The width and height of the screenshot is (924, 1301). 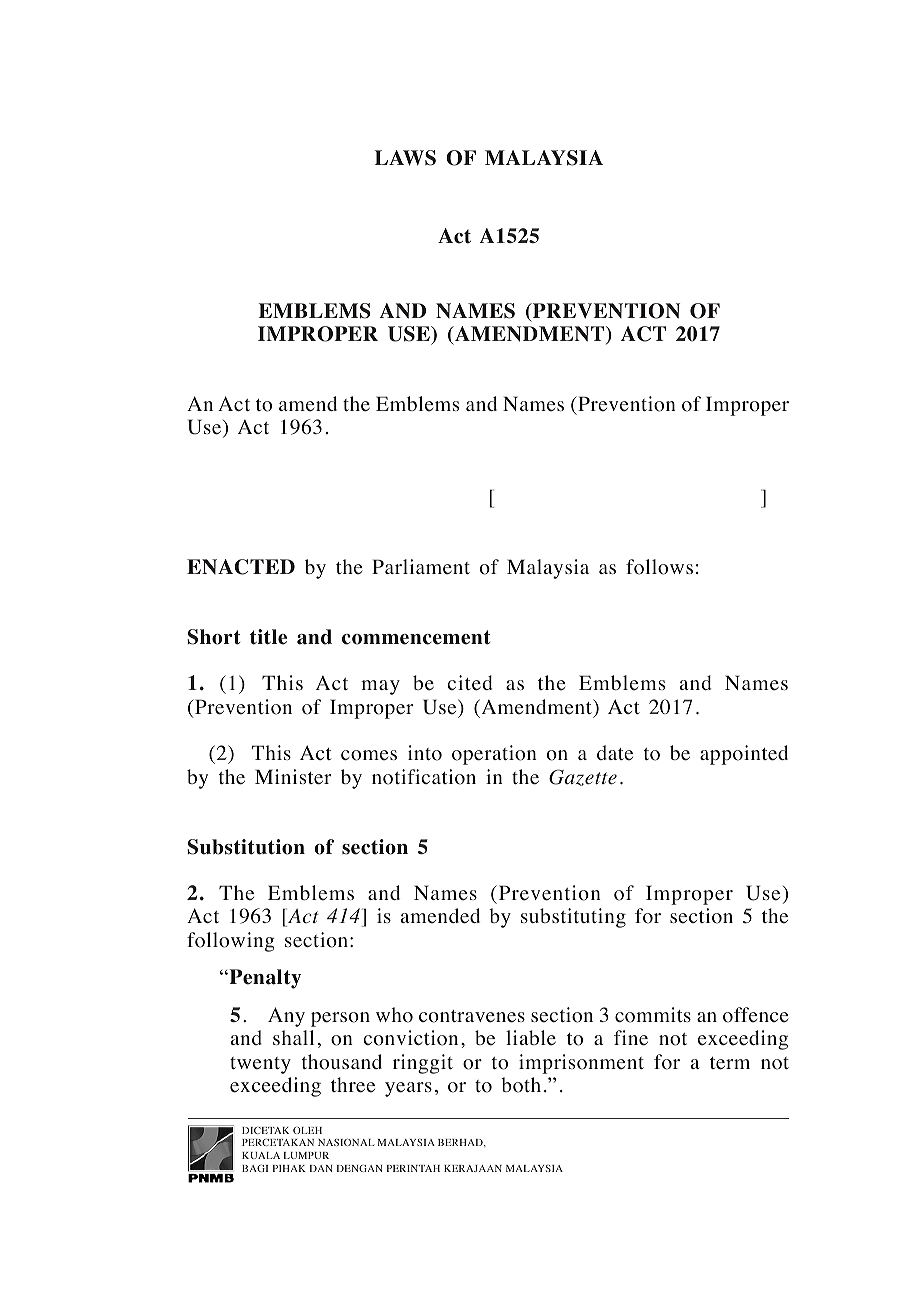 What do you see at coordinates (421, 567) in the screenshot?
I see `Parliament` at bounding box center [421, 567].
